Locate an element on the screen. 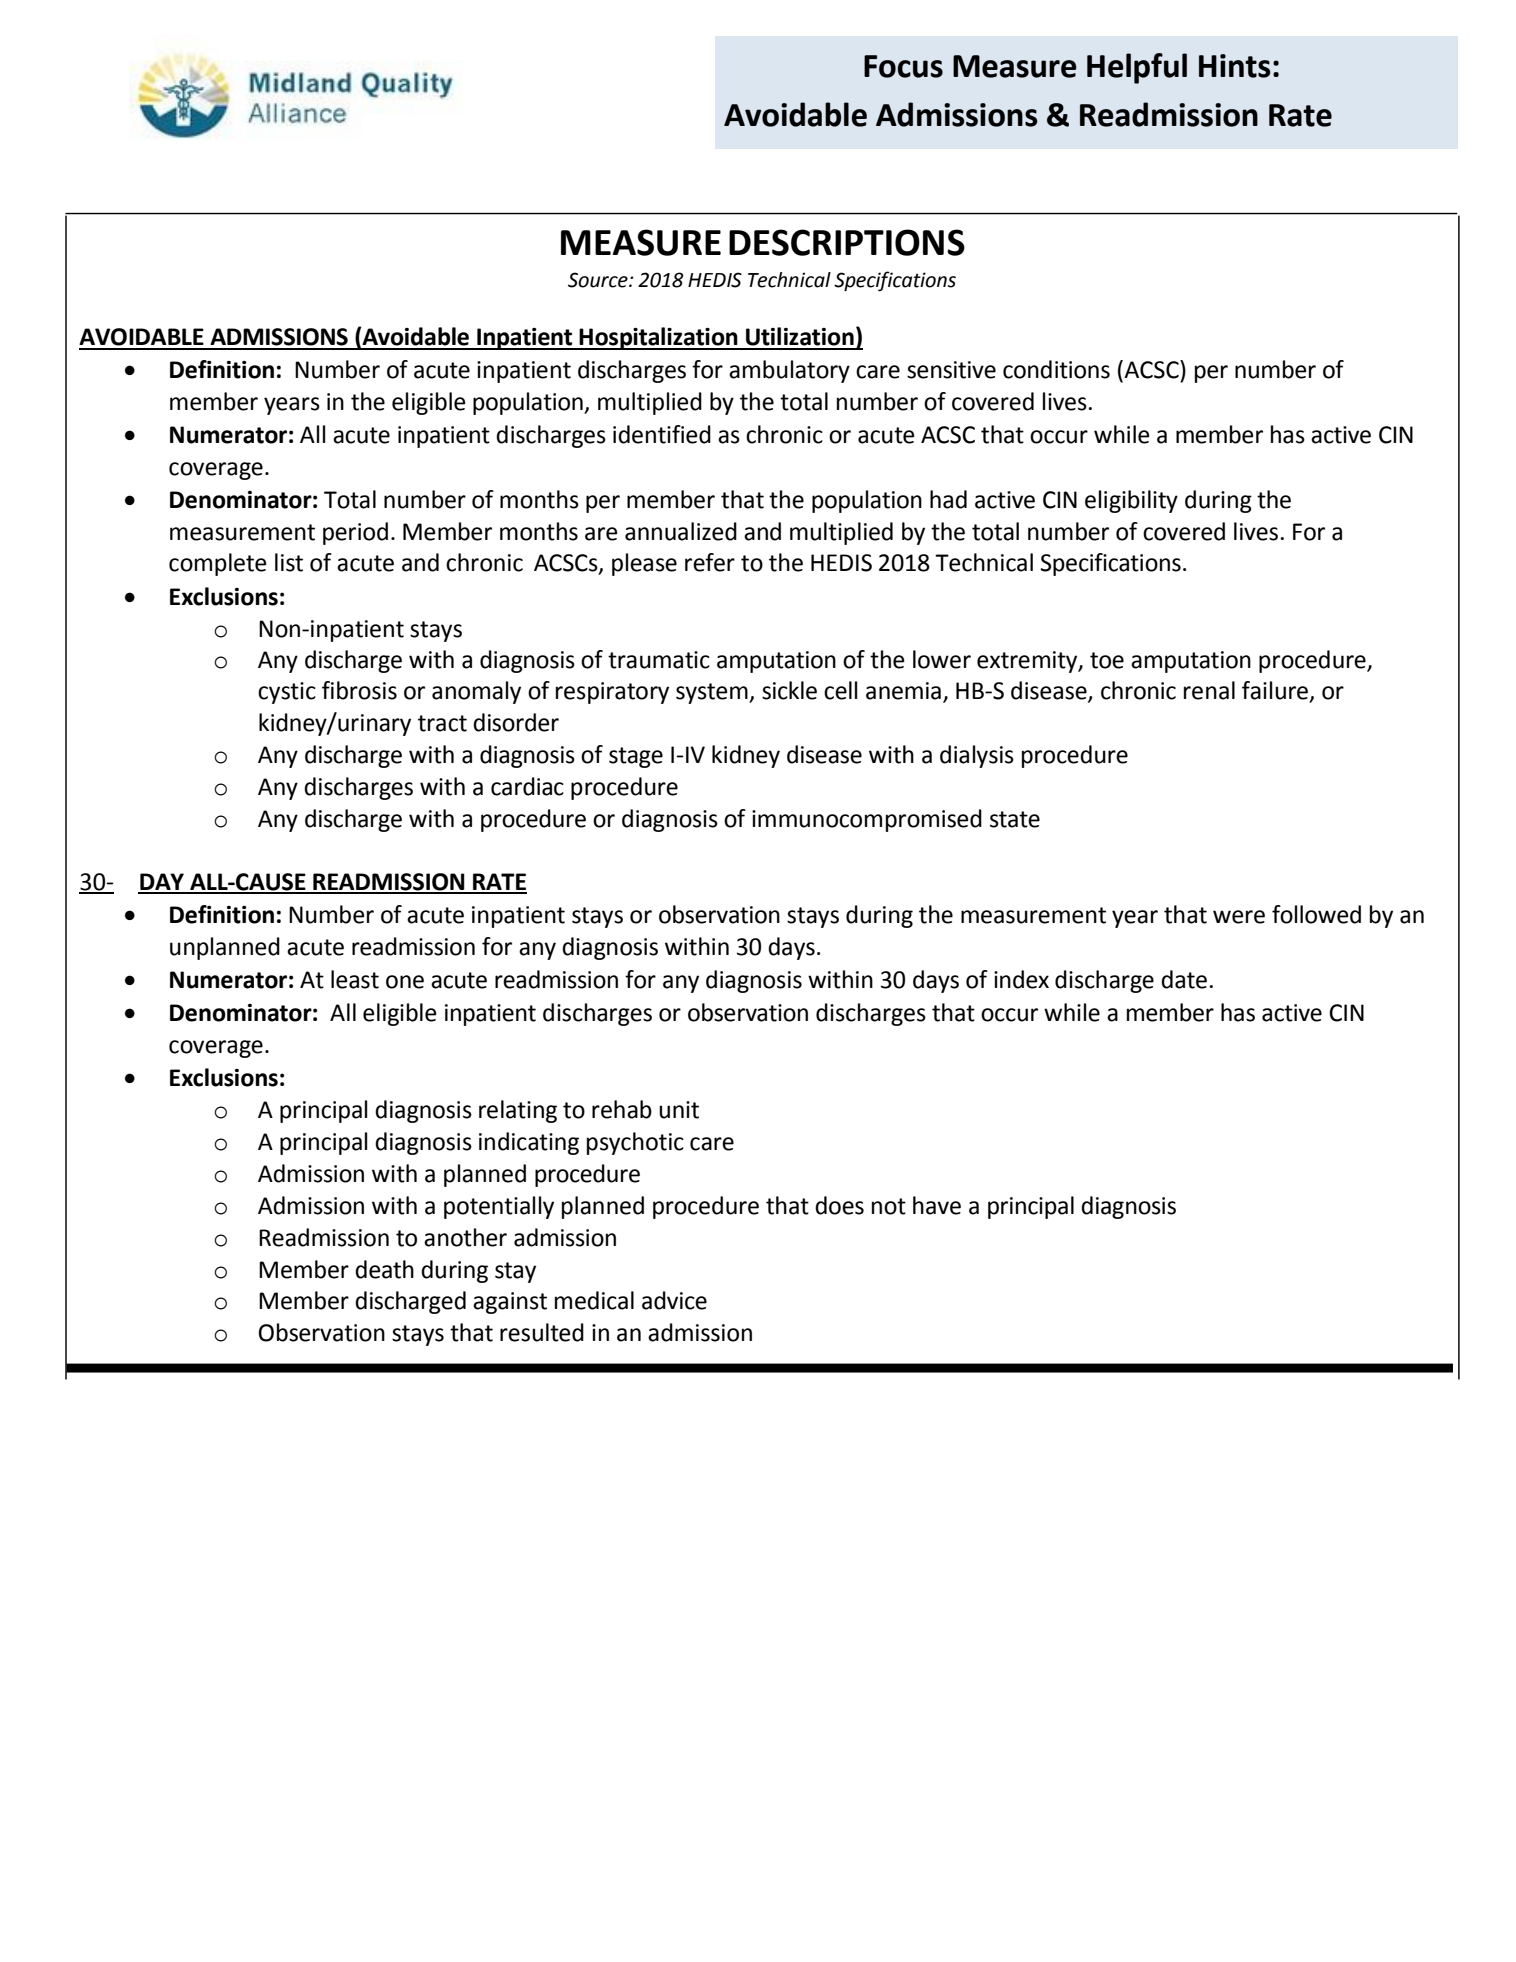 The width and height of the screenshot is (1516, 1962). advice is located at coordinates (674, 1300).
